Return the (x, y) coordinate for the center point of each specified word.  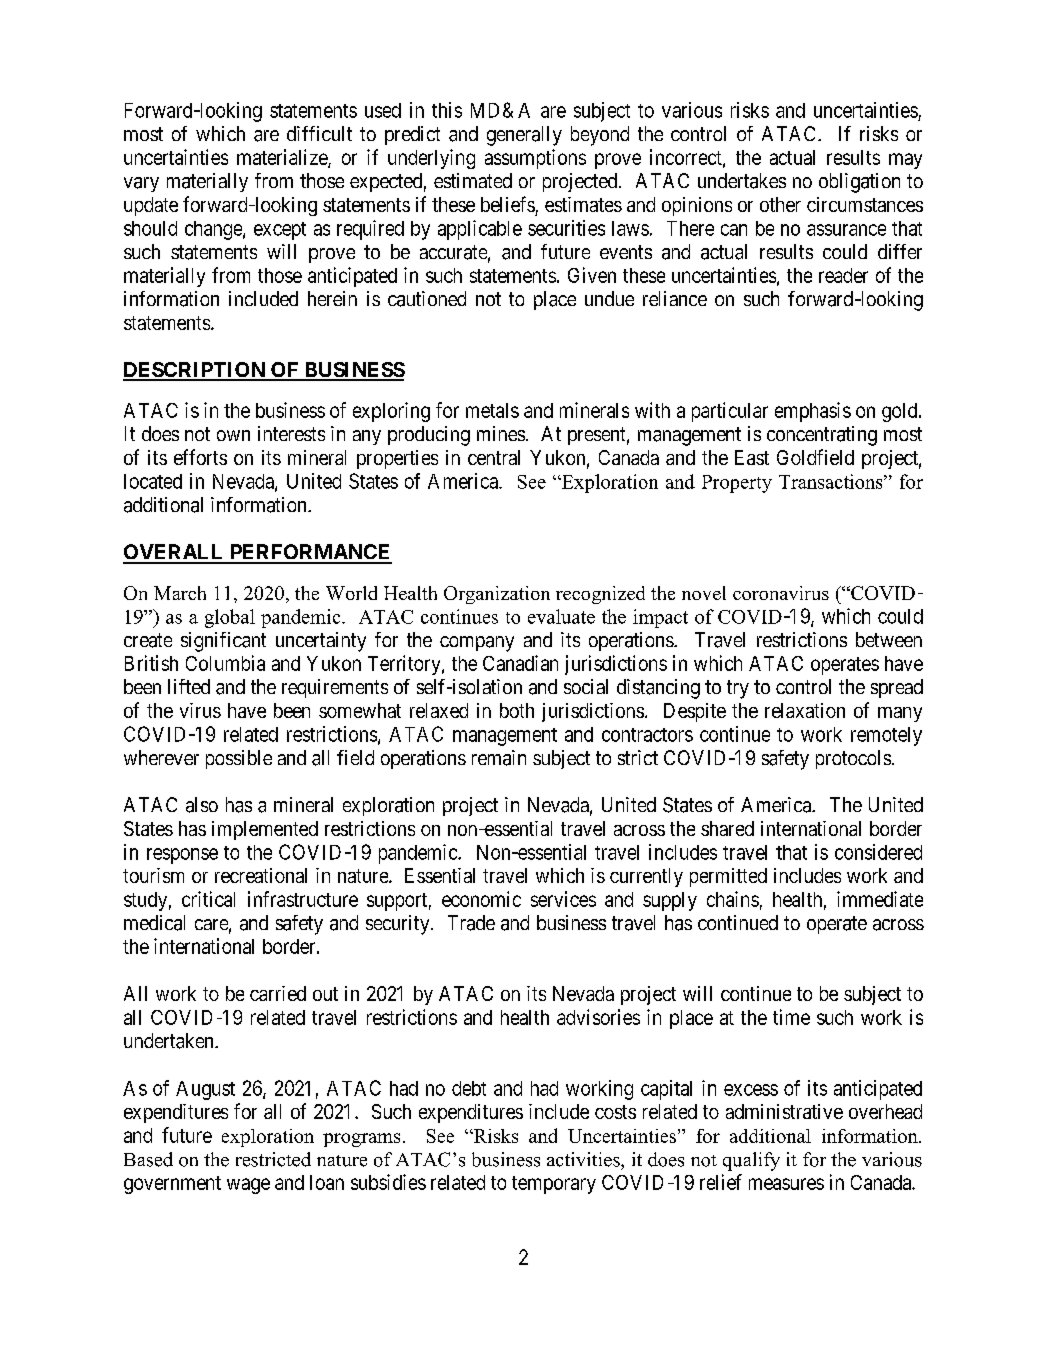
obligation (859, 183)
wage (248, 1186)
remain (499, 758)
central (494, 457)
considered (878, 852)
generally (524, 136)
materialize (283, 158)
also (202, 805)
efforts (200, 457)
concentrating (822, 436)
